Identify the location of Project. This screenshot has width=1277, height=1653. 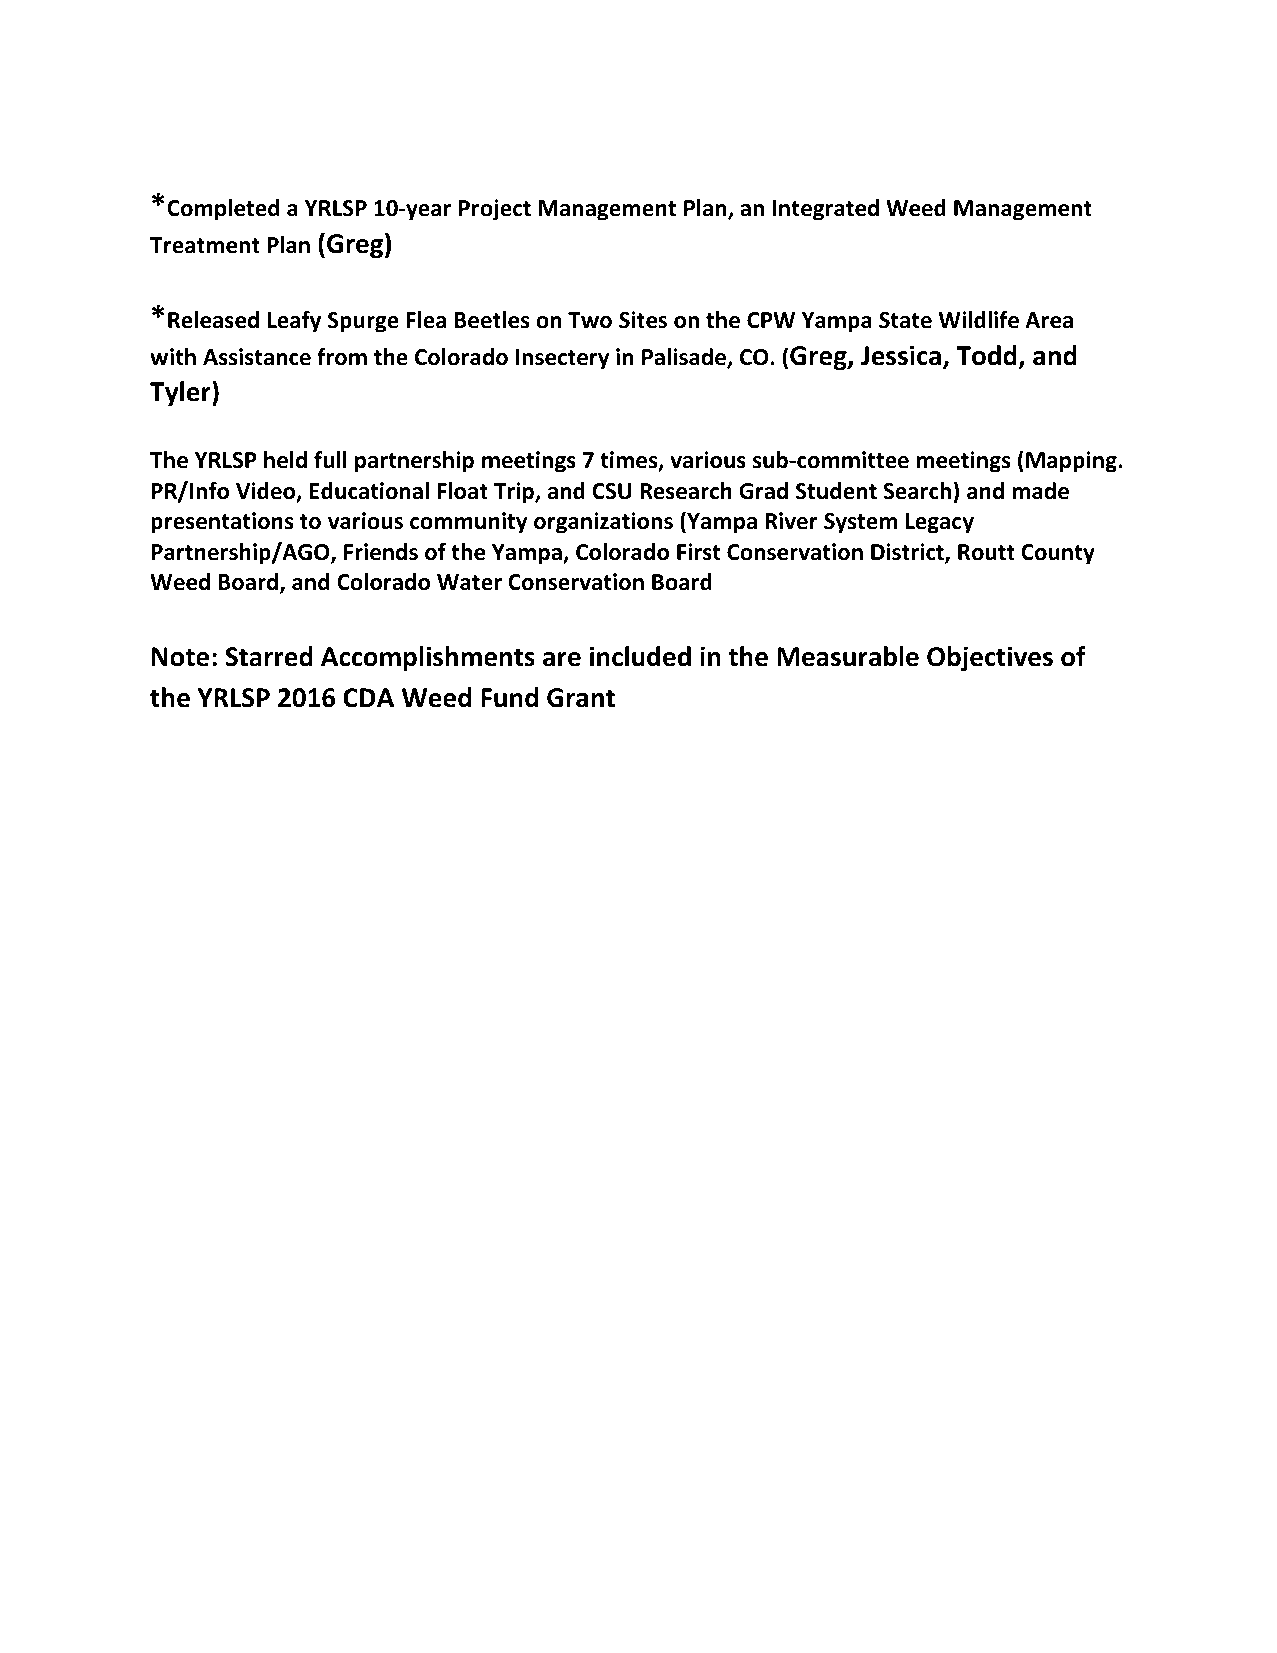
(495, 210).
